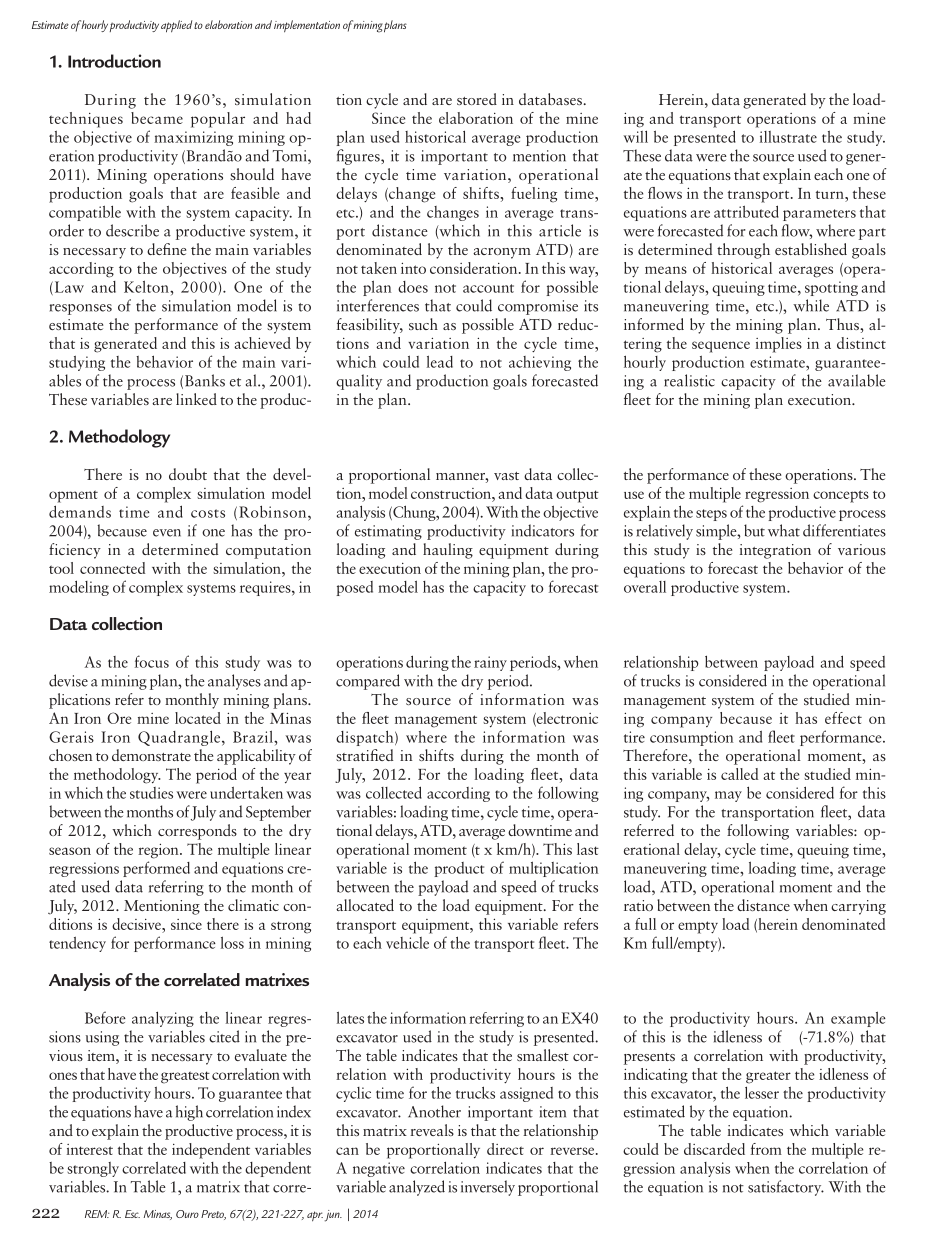  What do you see at coordinates (788, 137) in the screenshot?
I see `illustrate` at bounding box center [788, 137].
